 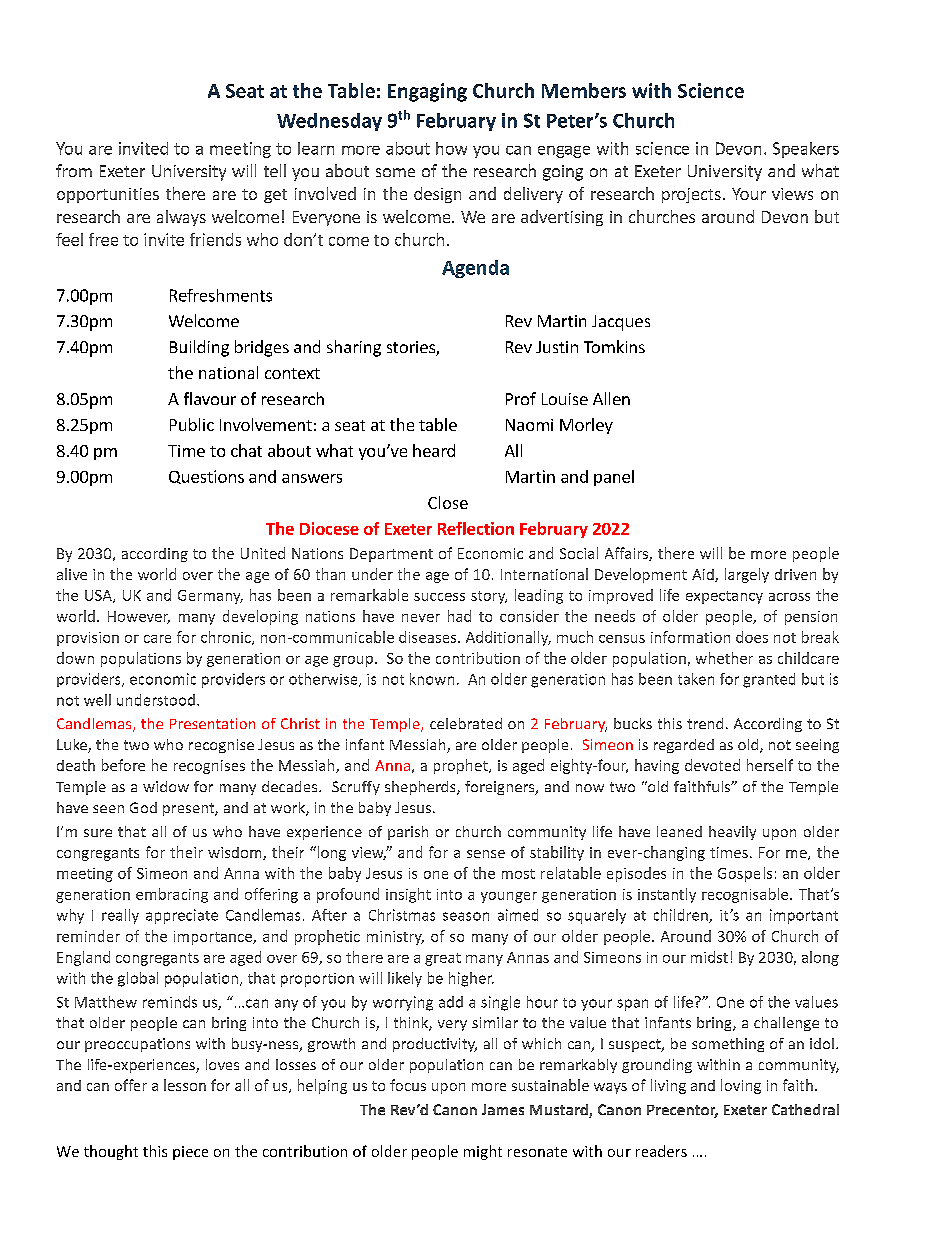 I want to click on Jacques, so click(x=621, y=323).
